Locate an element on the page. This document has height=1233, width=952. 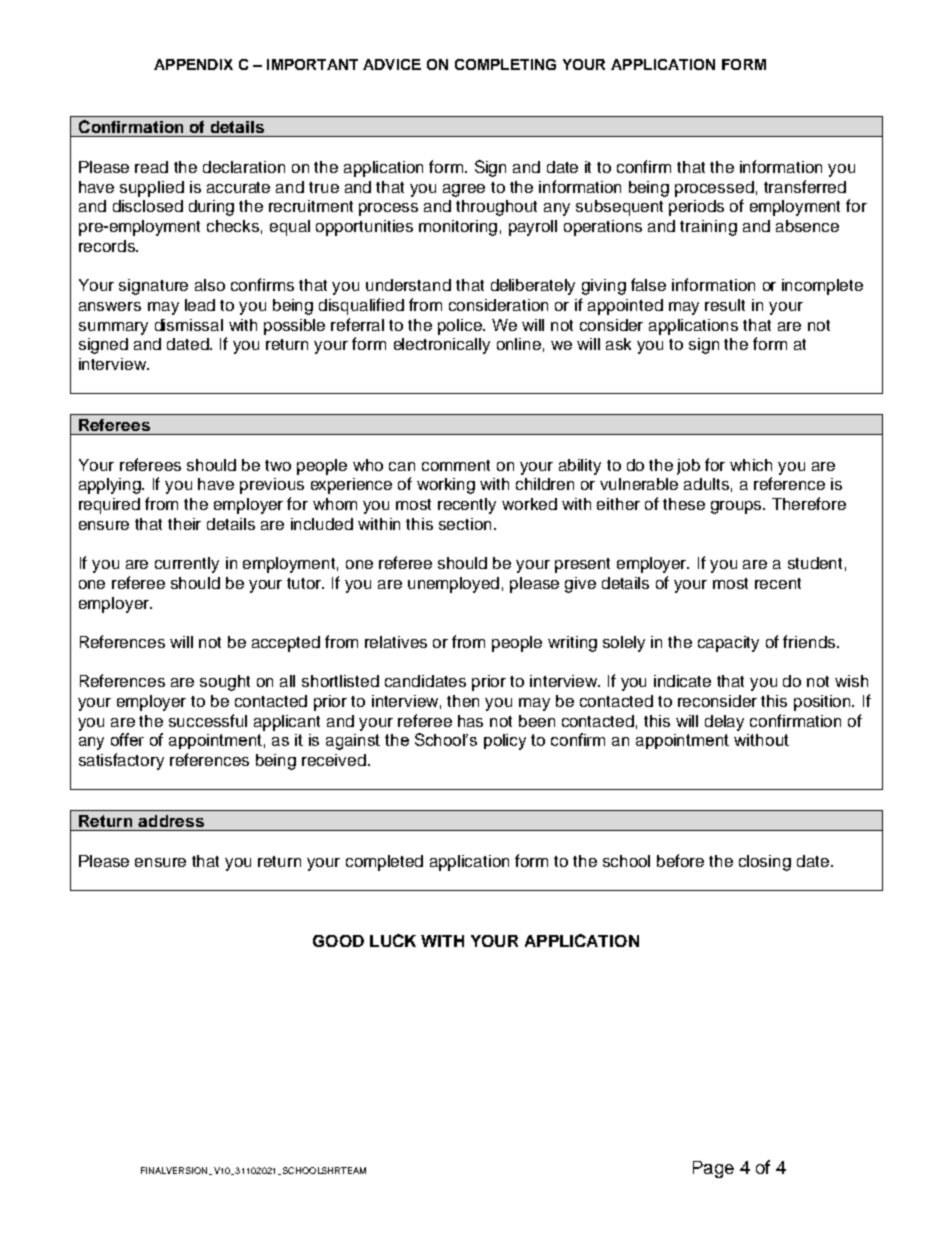
COMPLETING is located at coordinates (505, 64).
